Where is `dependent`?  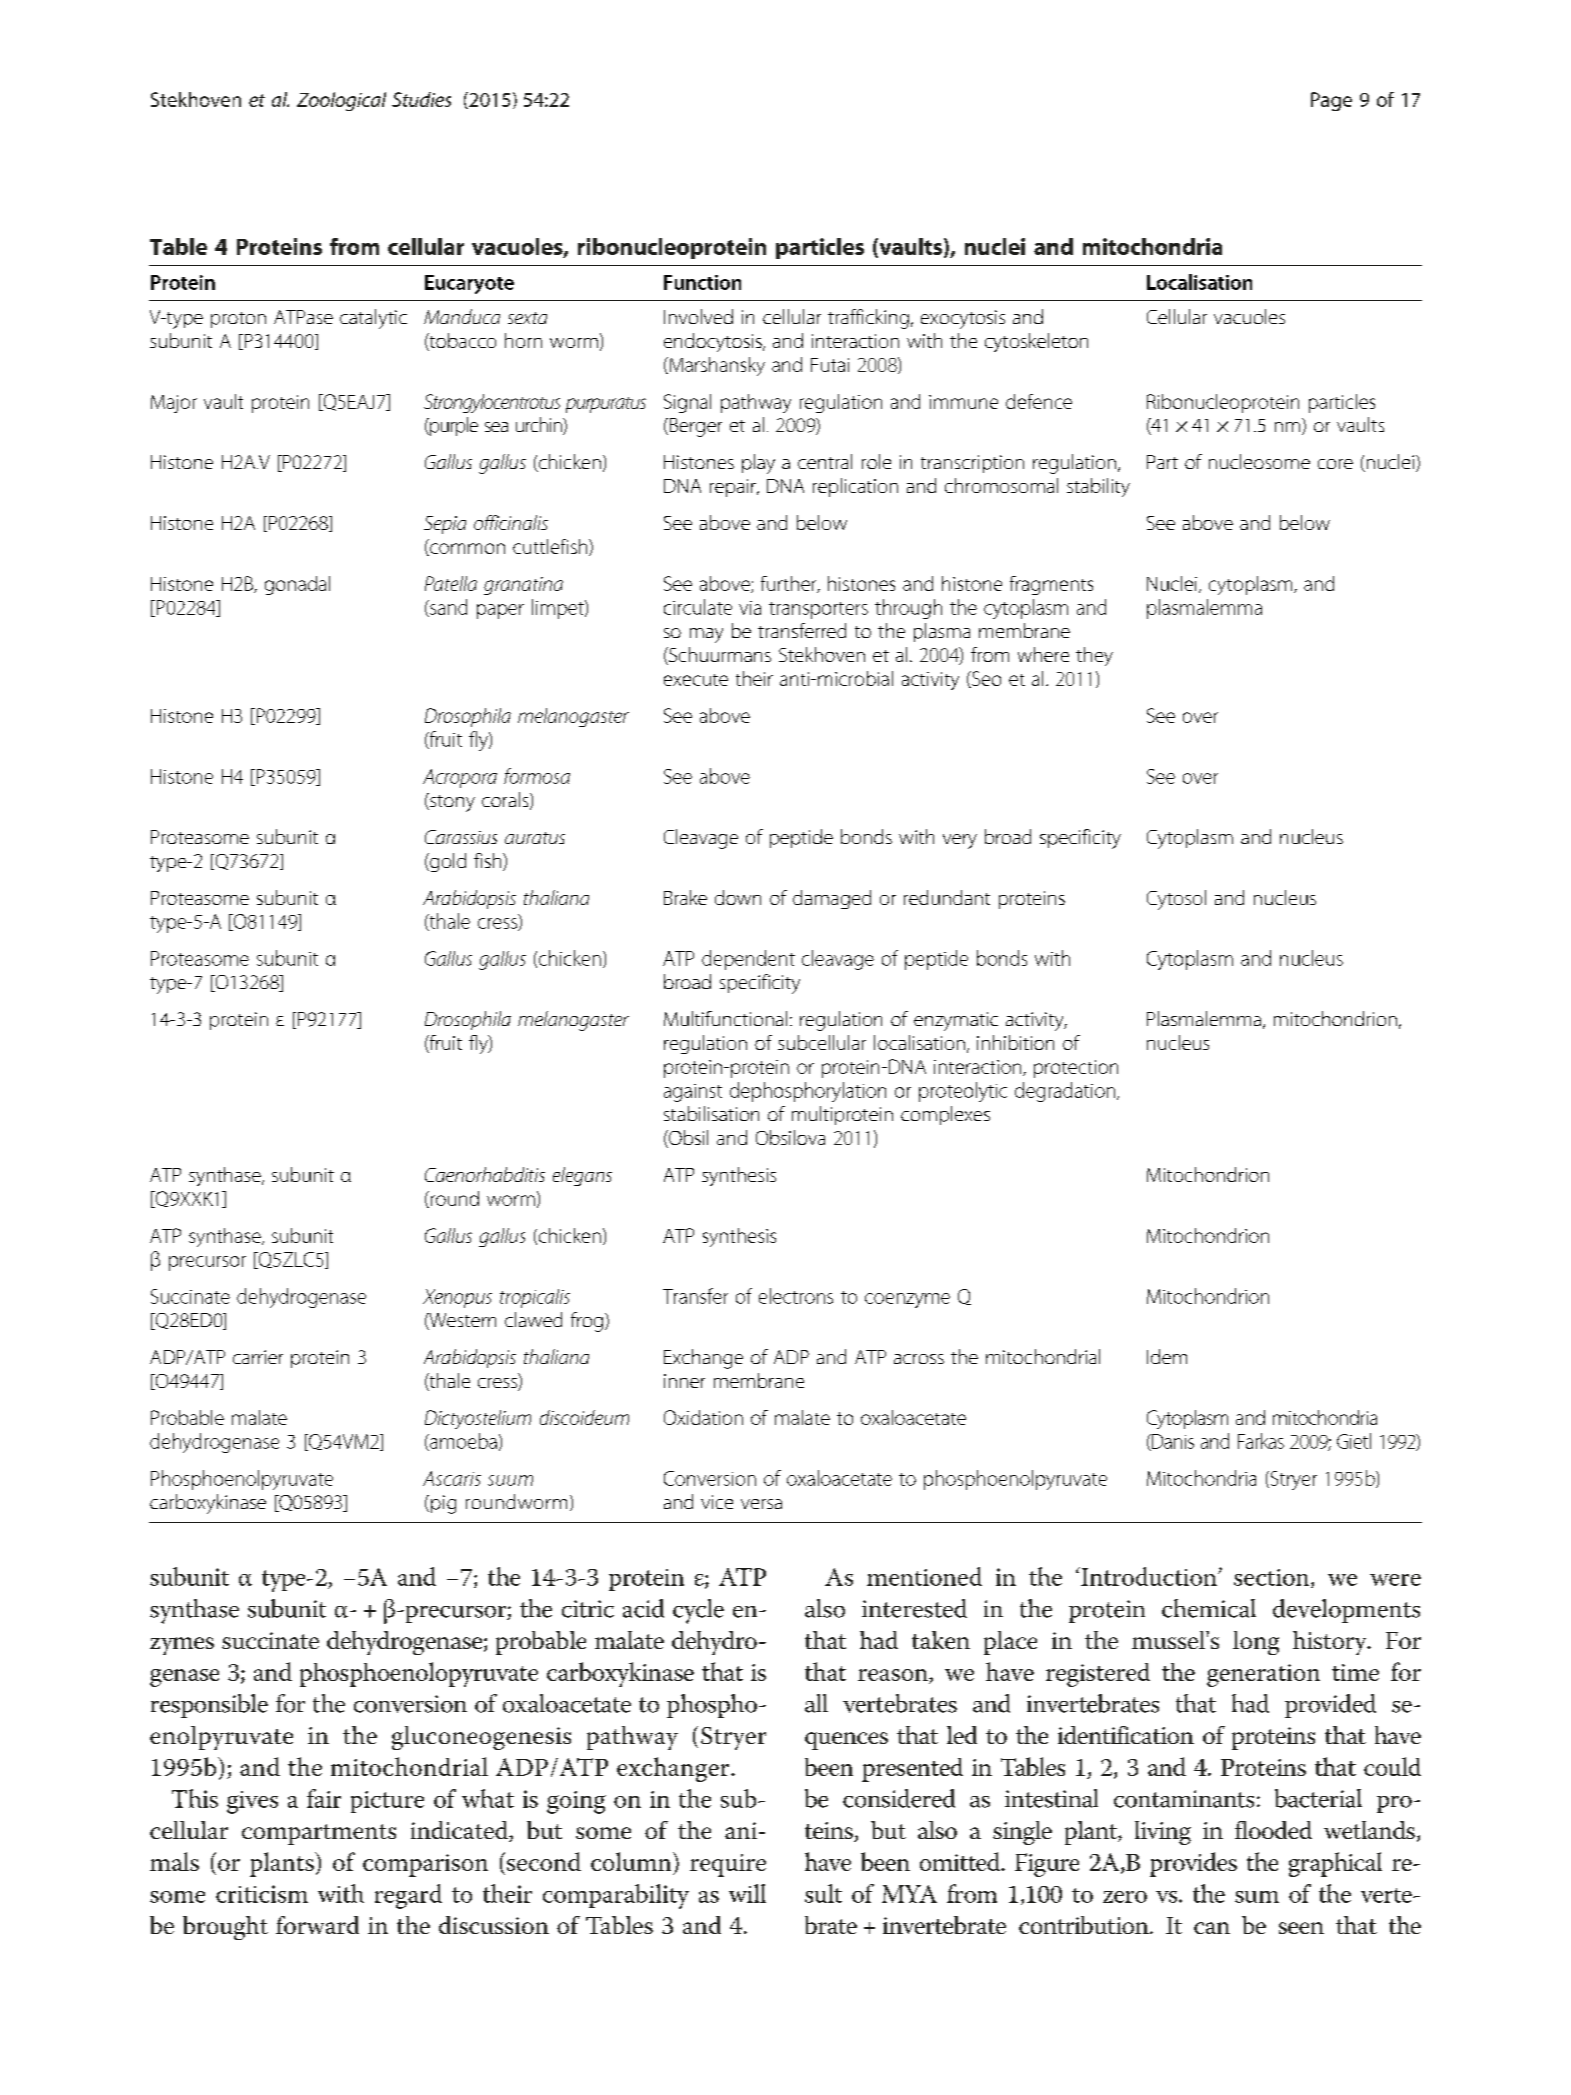
dependent is located at coordinates (748, 960).
